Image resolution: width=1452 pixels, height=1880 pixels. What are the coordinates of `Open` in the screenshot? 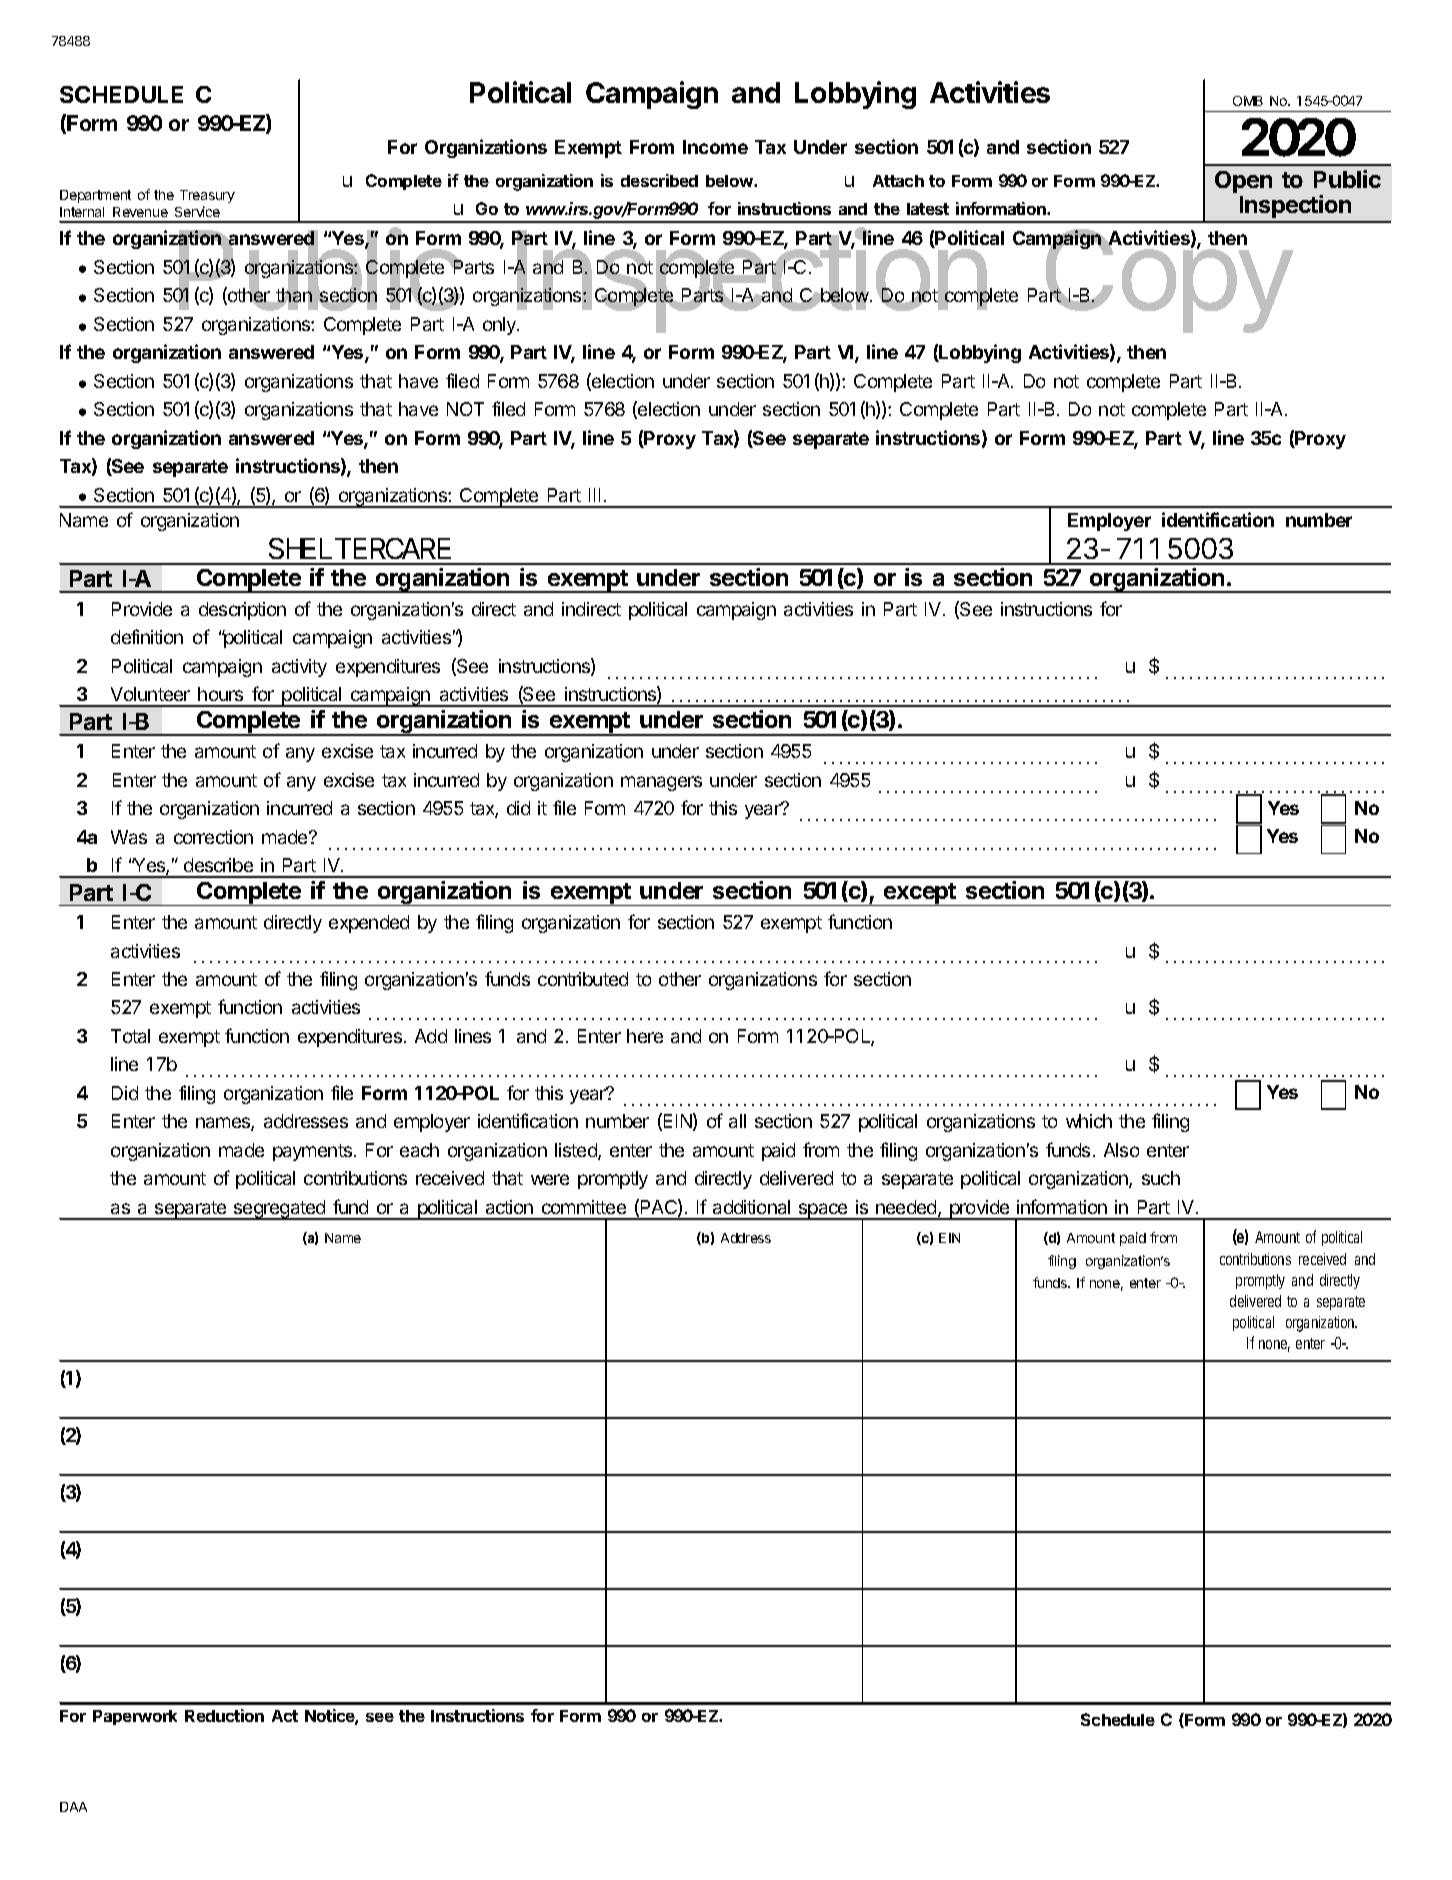 It's located at (1243, 182).
